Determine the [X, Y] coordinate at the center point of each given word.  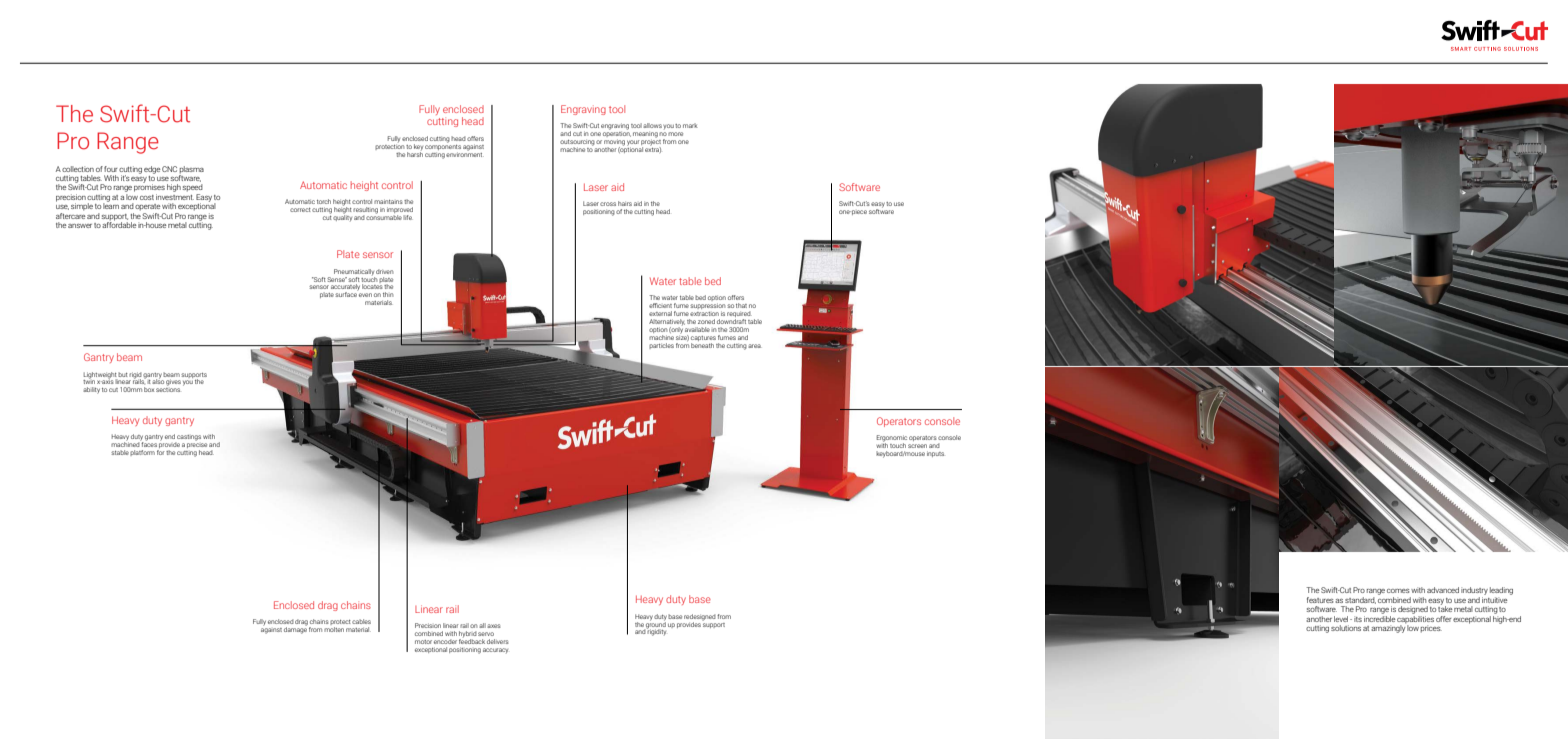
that [741, 305]
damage [295, 629]
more [675, 134]
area [754, 346]
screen [917, 446]
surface [346, 293]
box [149, 389]
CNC [169, 169]
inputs [935, 454]
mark [690, 125]
